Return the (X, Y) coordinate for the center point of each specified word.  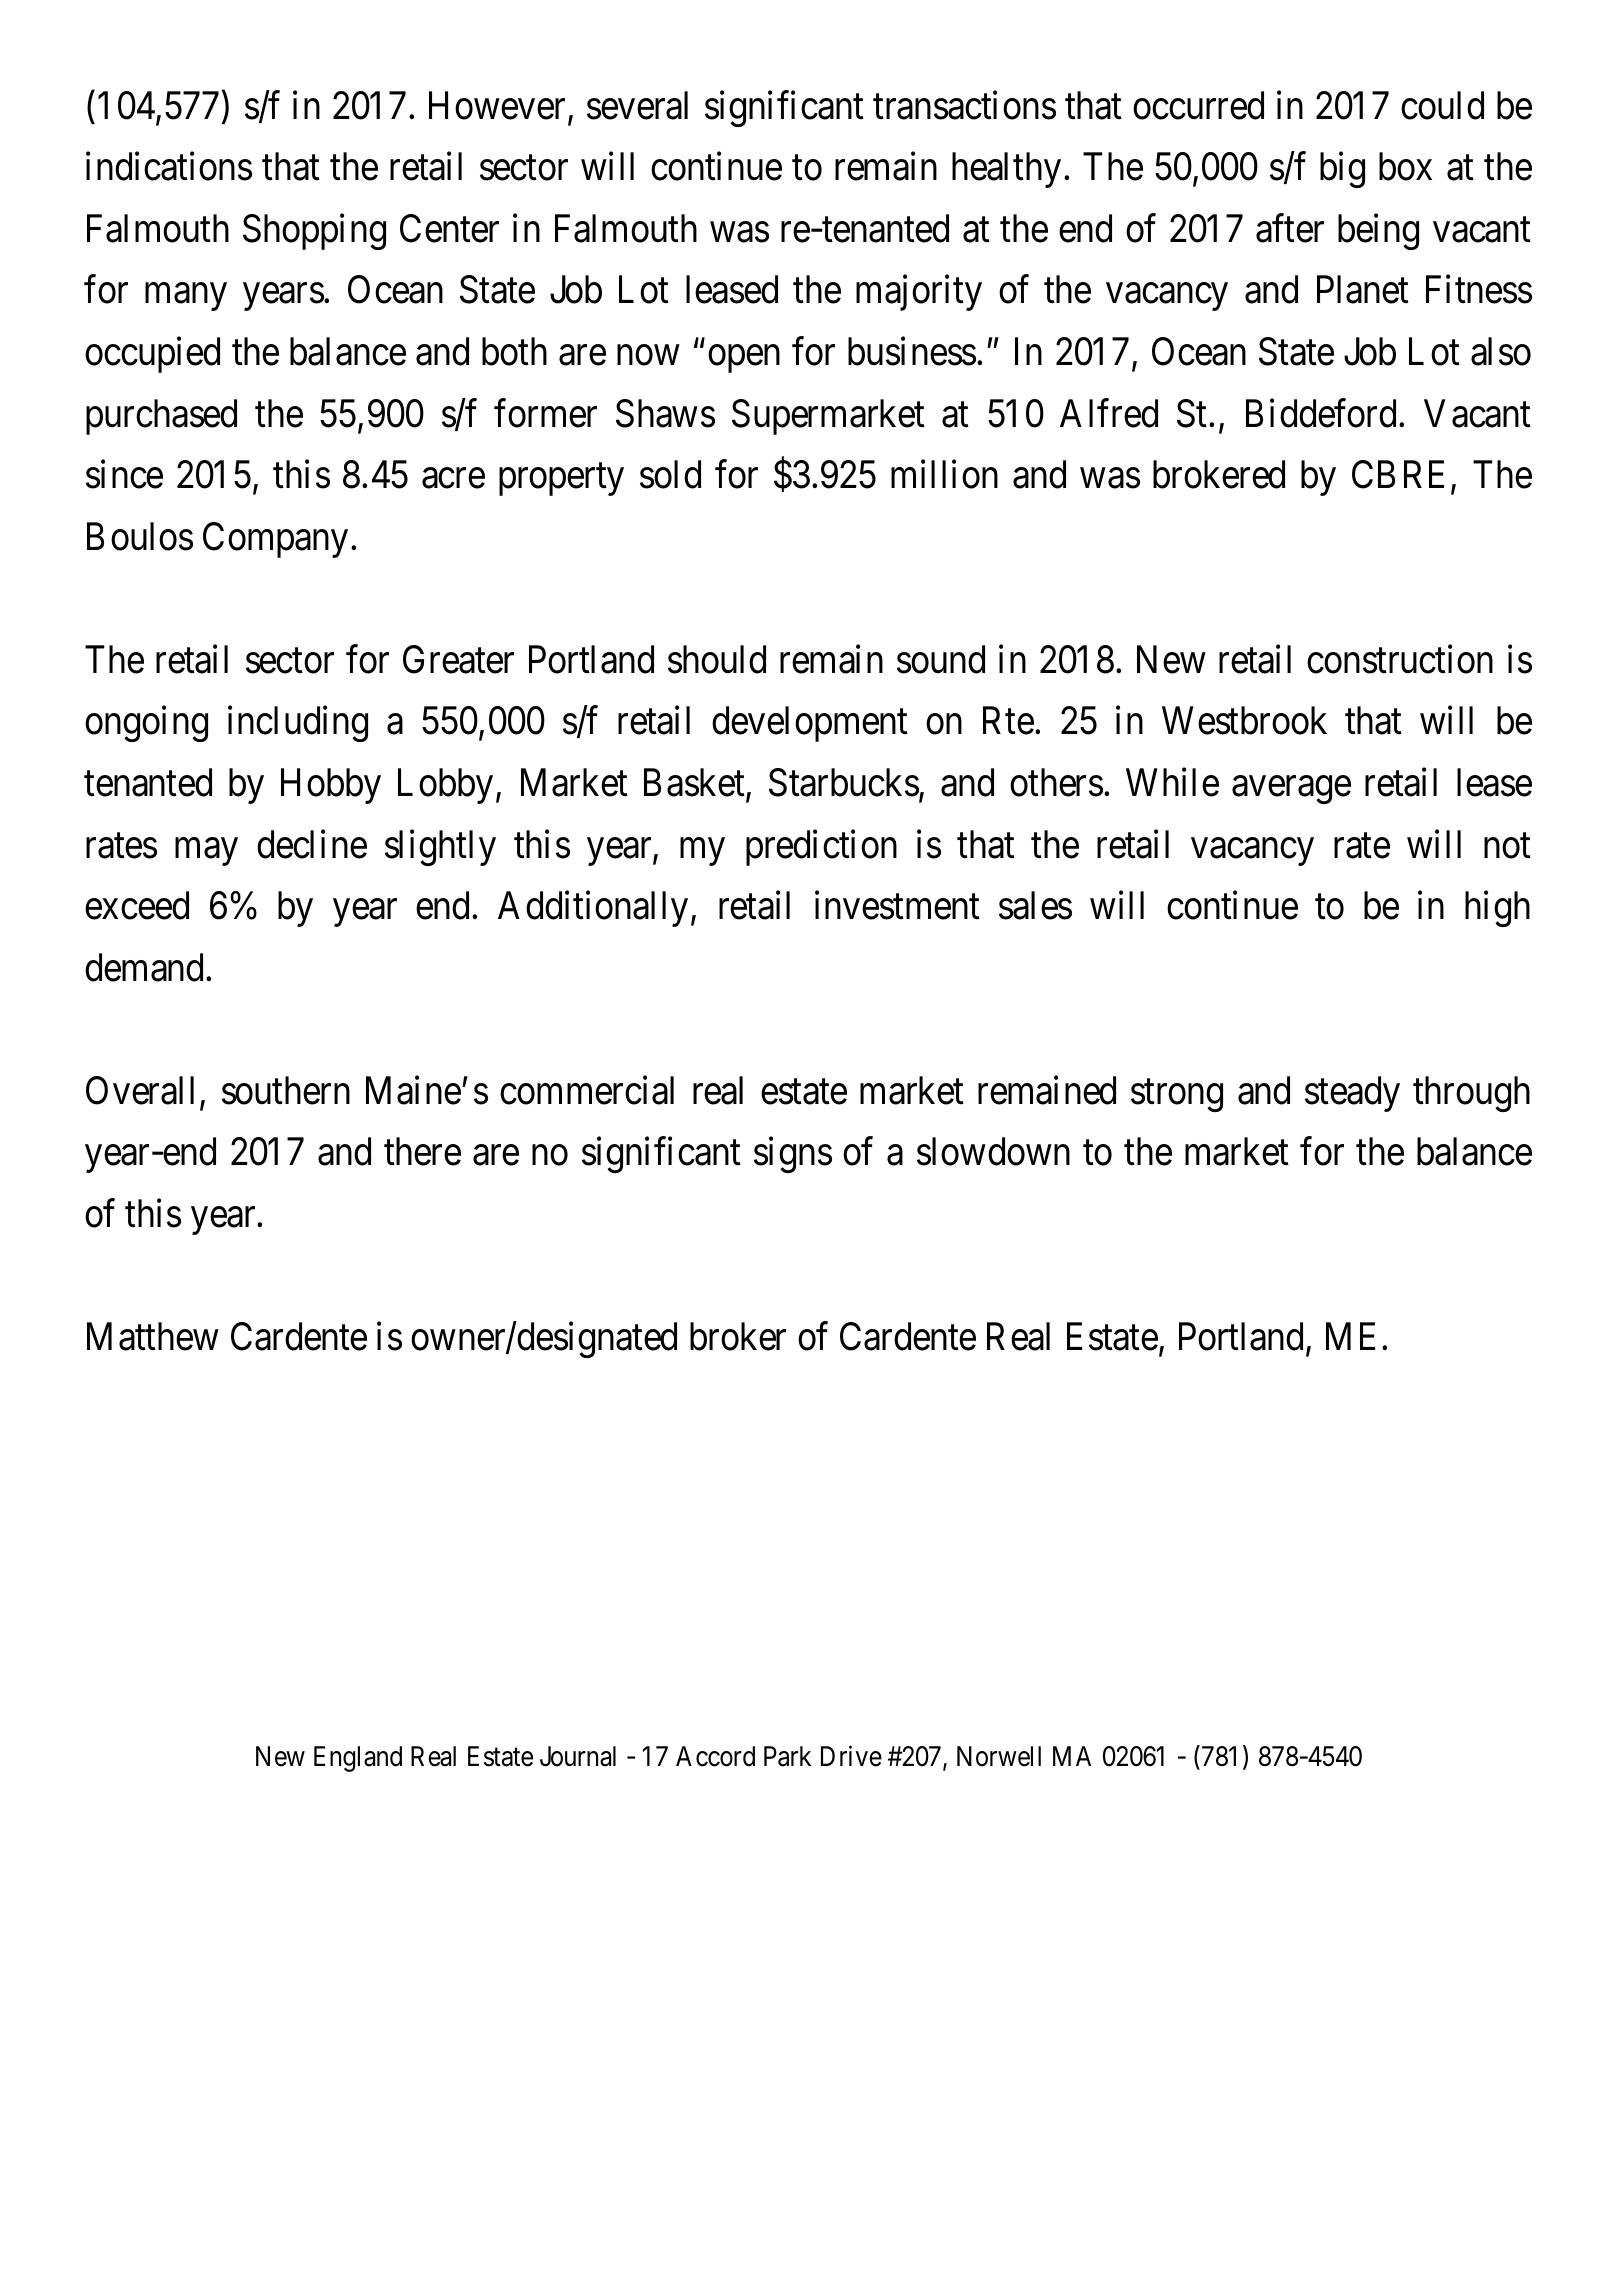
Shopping (314, 232)
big (1342, 170)
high (1497, 909)
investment (897, 905)
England (358, 1759)
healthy (1006, 170)
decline (312, 844)
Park (787, 1756)
